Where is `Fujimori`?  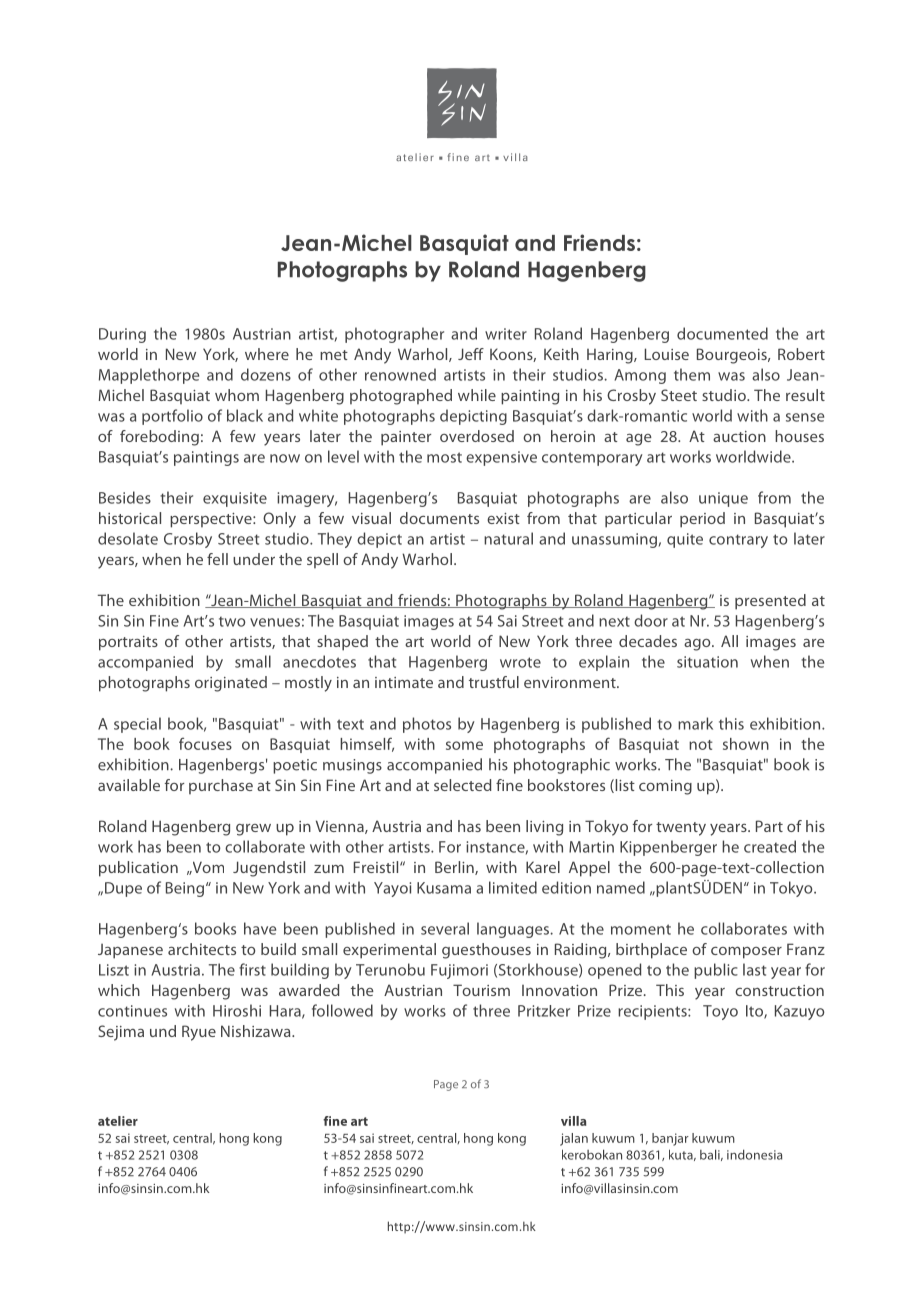 Fujimori is located at coordinates (459, 971).
